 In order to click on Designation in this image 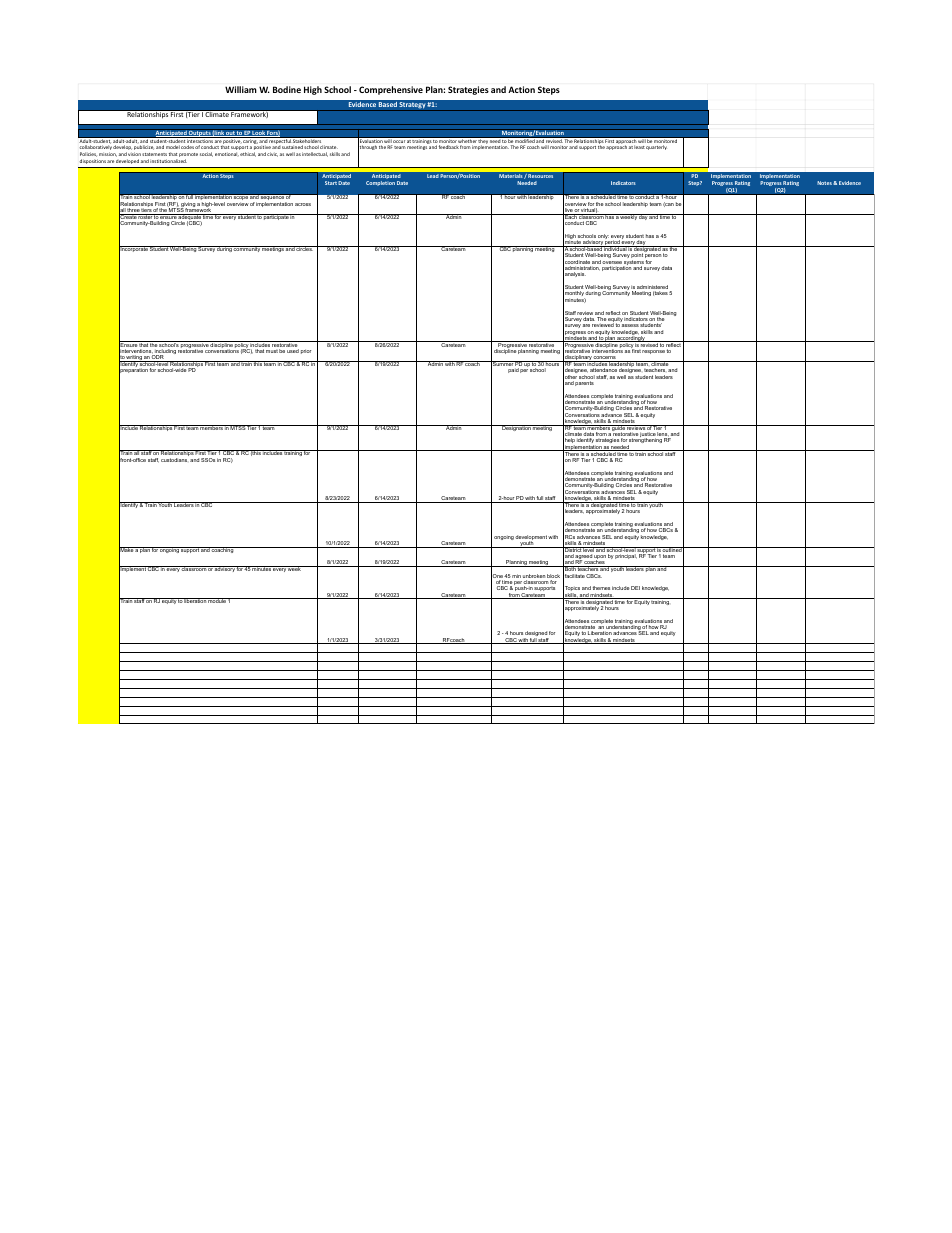, I will do `click(516, 428)`.
